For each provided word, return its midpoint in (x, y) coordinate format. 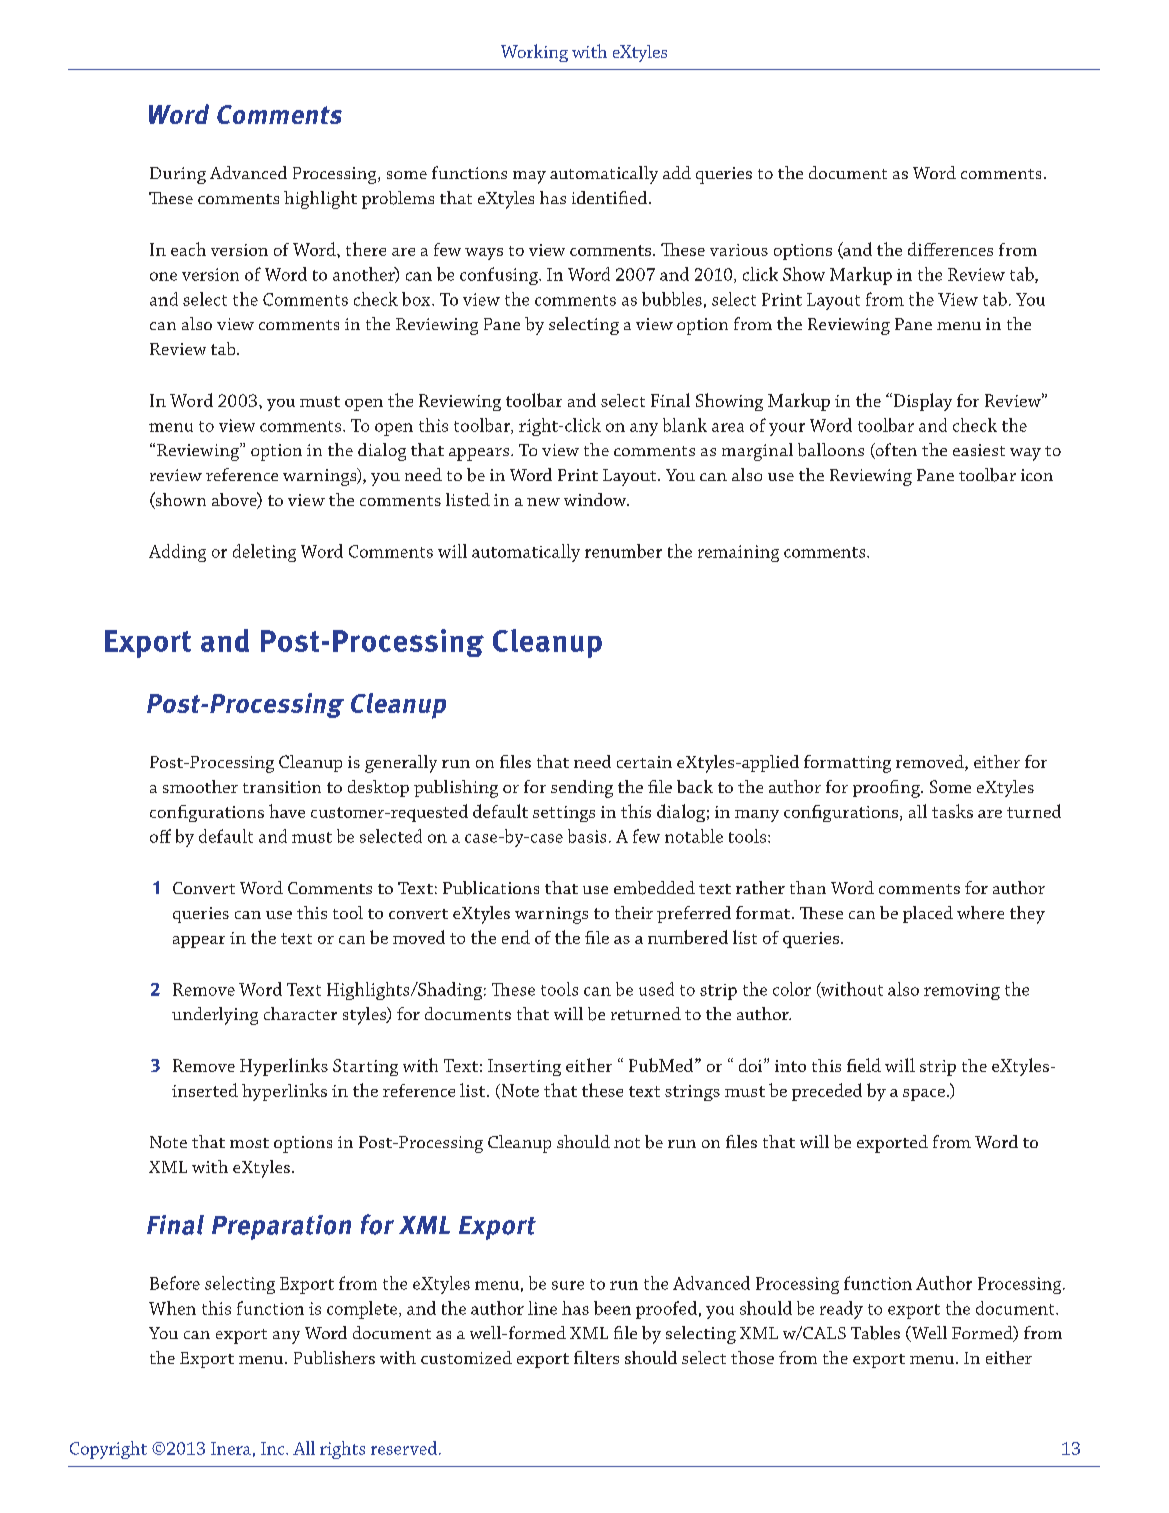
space (924, 1095)
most (249, 1143)
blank (685, 425)
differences (950, 249)
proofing (887, 789)
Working (534, 53)
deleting (264, 553)
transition (282, 787)
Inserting (524, 1067)
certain (644, 762)
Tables (875, 1333)
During (178, 175)
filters (596, 1357)
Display (921, 402)
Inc (274, 1448)
